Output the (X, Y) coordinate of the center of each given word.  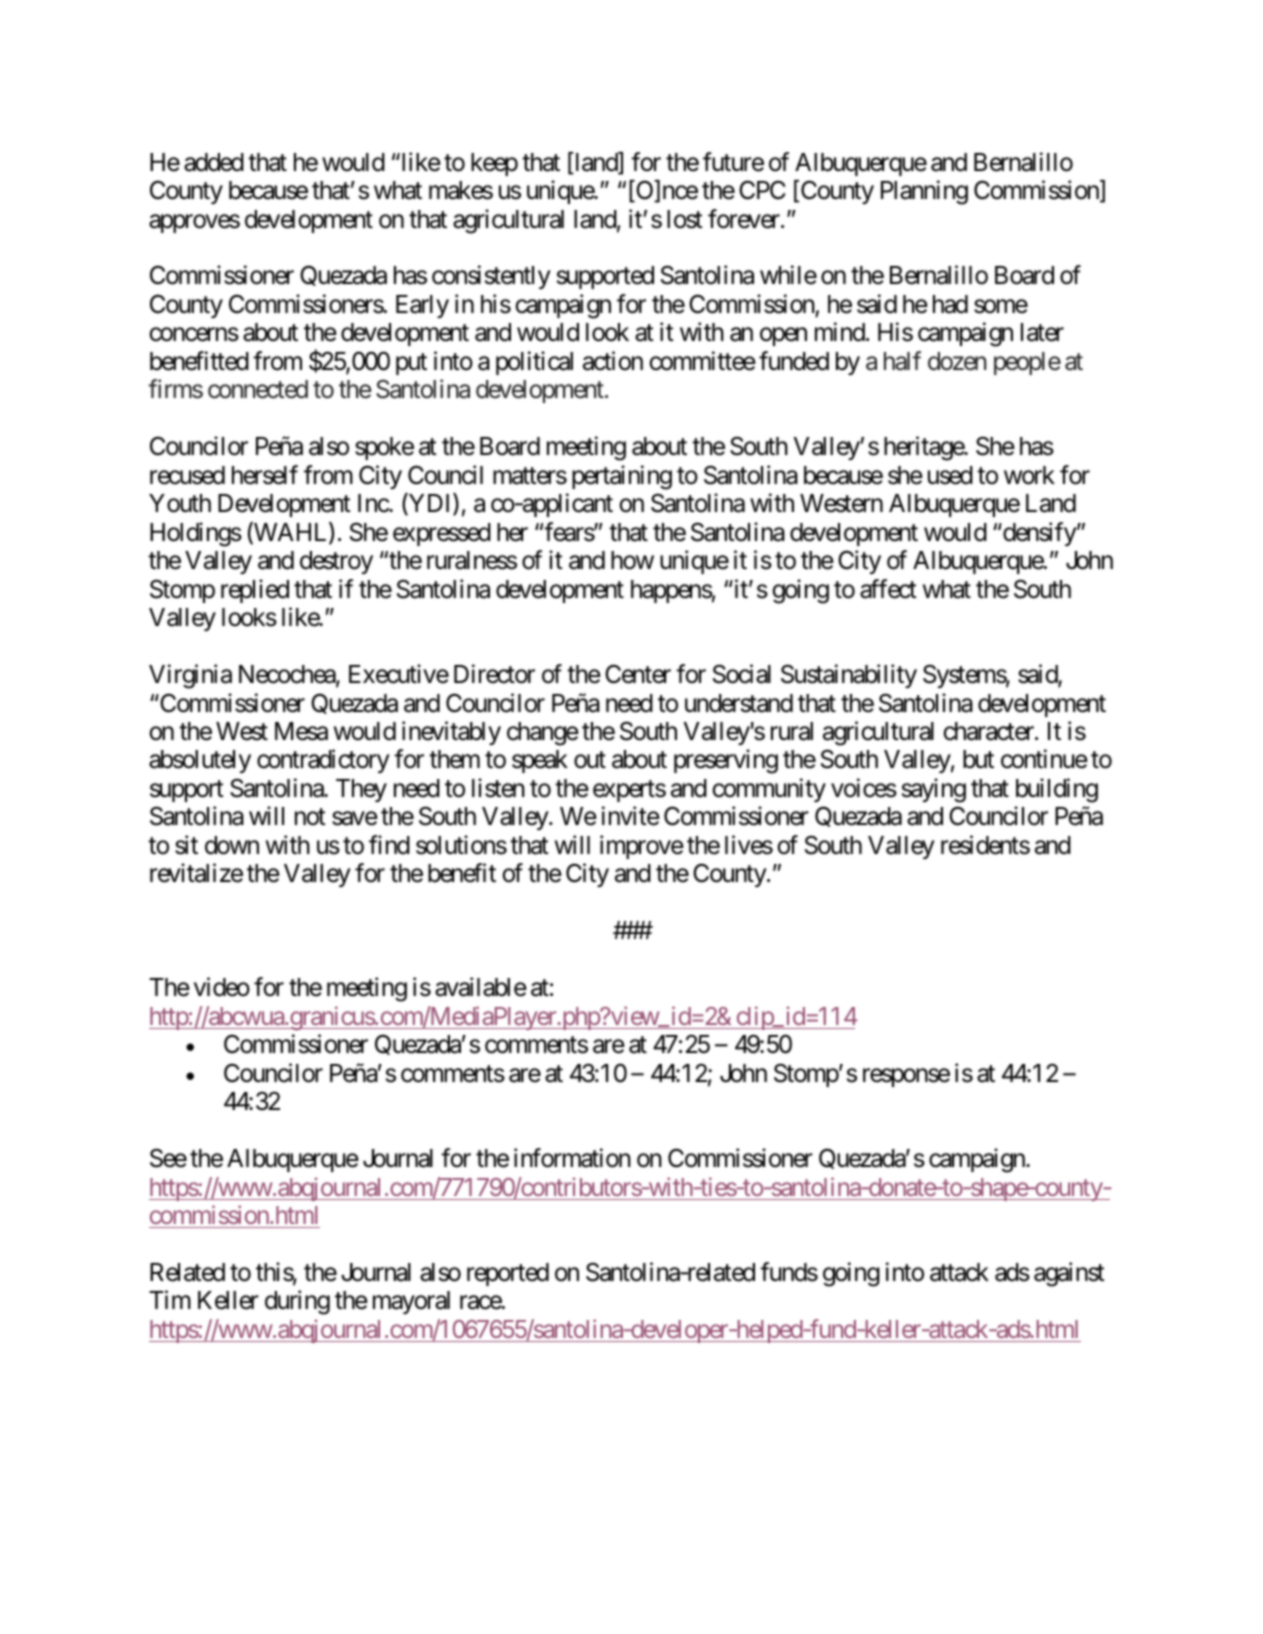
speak (540, 761)
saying (934, 790)
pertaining (622, 477)
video (222, 987)
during (297, 1303)
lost (685, 219)
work (1029, 475)
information (572, 1158)
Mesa (301, 731)
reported (508, 1274)
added (214, 162)
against (1069, 1274)
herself (265, 475)
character (989, 731)
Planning (924, 192)
